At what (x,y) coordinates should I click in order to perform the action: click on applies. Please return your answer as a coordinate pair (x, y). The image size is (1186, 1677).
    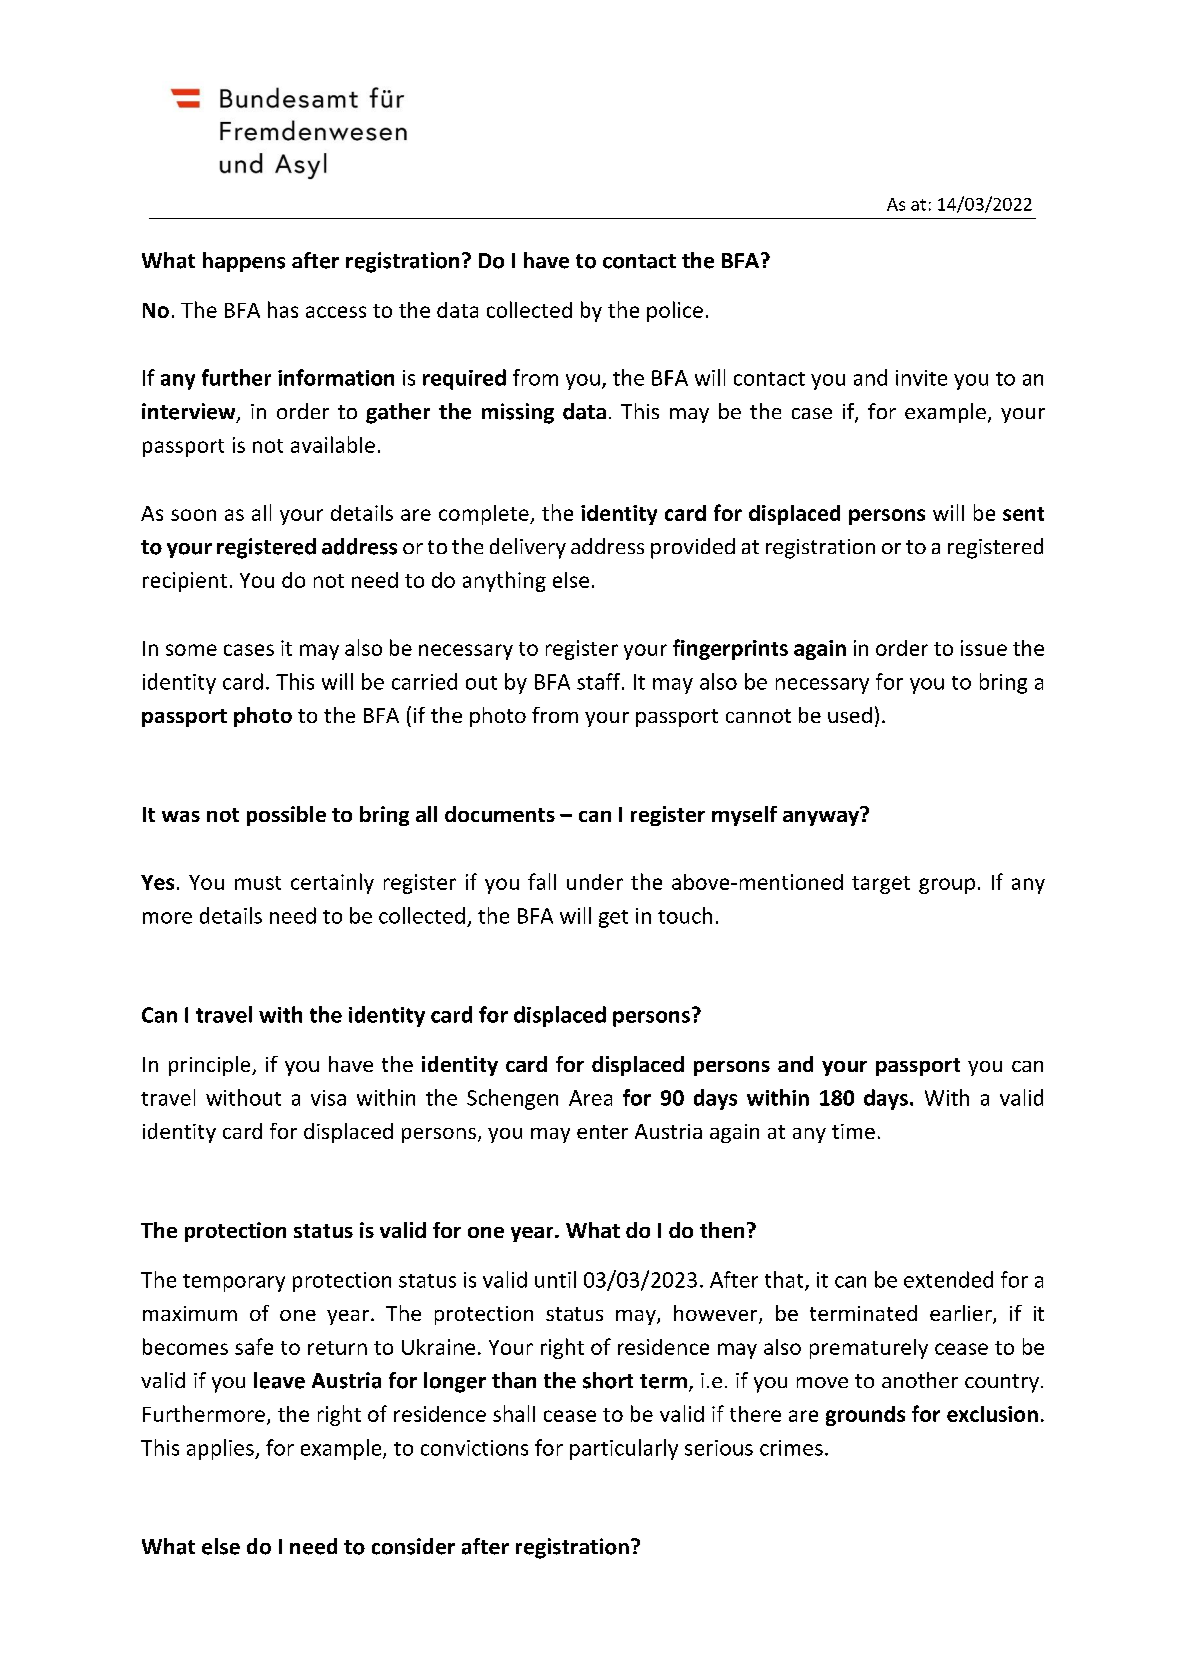
    Looking at the image, I should click on (221, 1449).
